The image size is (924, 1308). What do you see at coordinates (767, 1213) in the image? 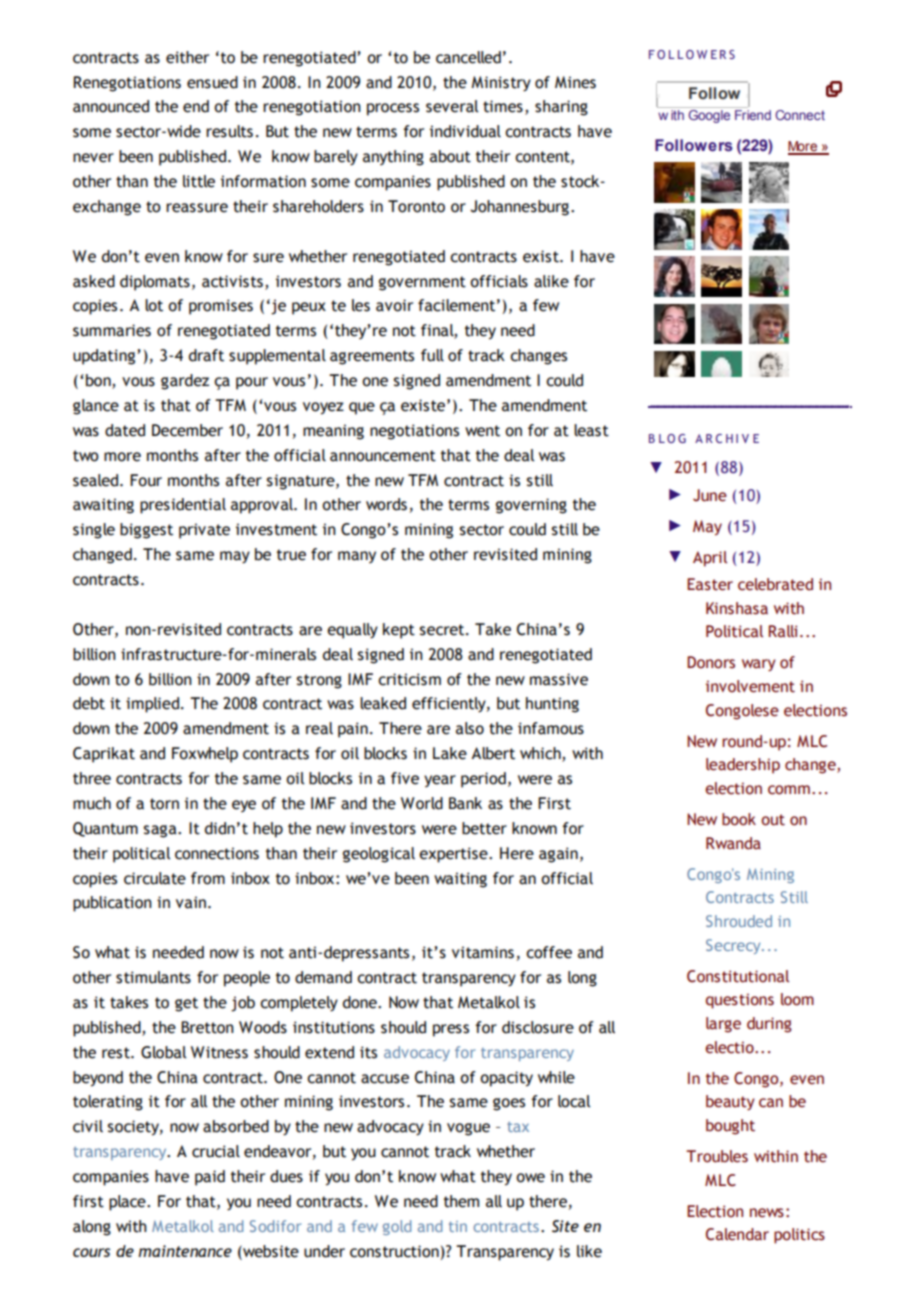
I see `news` at bounding box center [767, 1213].
